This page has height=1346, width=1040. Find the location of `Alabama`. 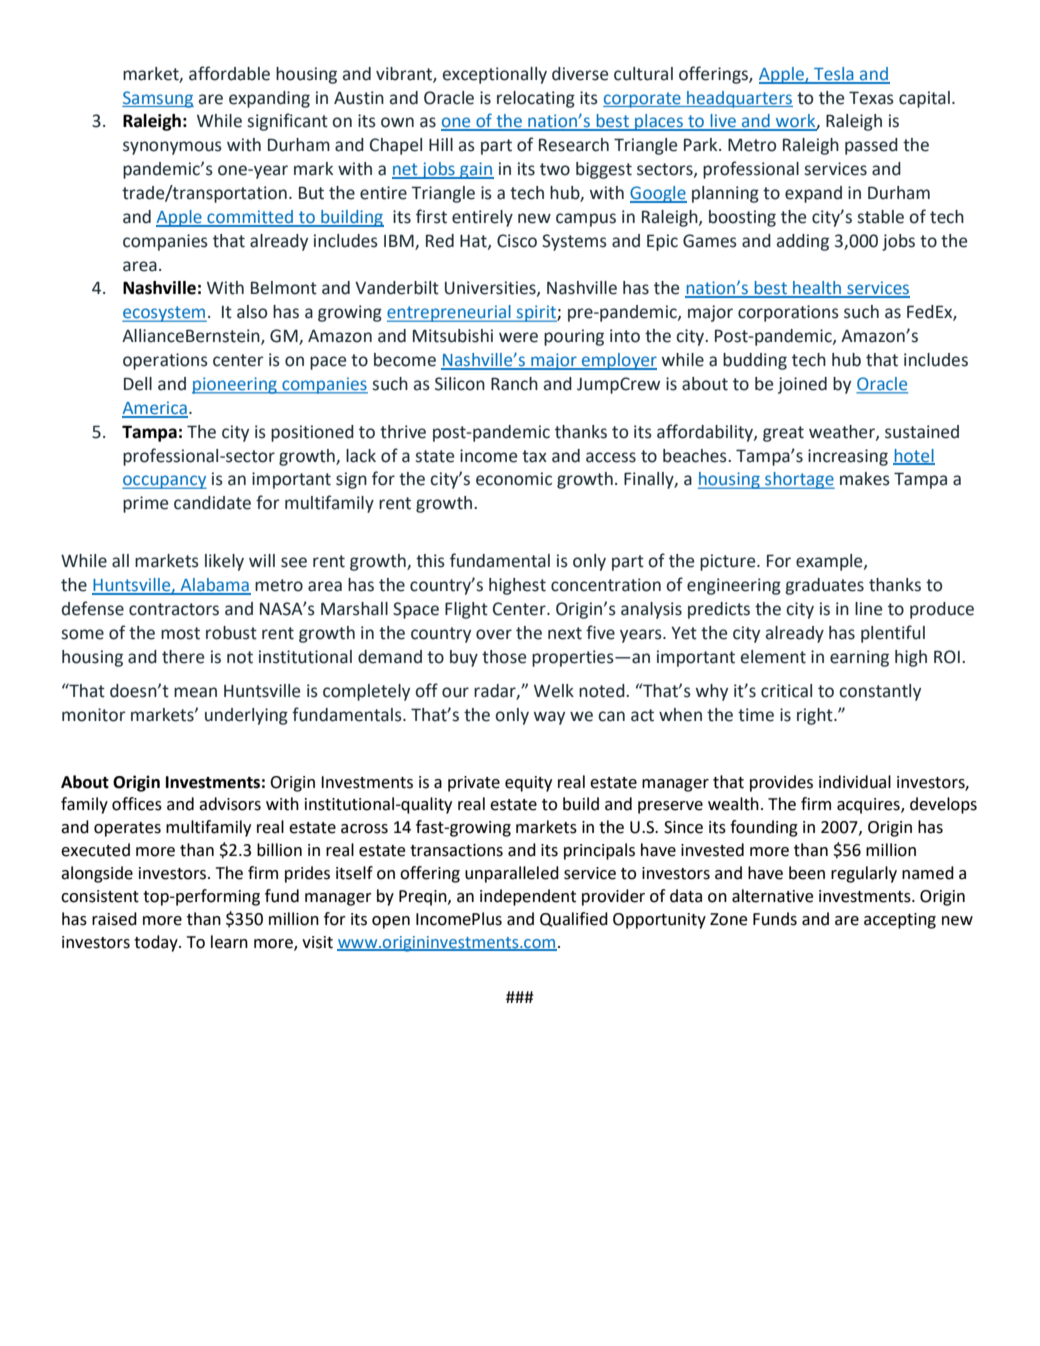

Alabama is located at coordinates (214, 586).
